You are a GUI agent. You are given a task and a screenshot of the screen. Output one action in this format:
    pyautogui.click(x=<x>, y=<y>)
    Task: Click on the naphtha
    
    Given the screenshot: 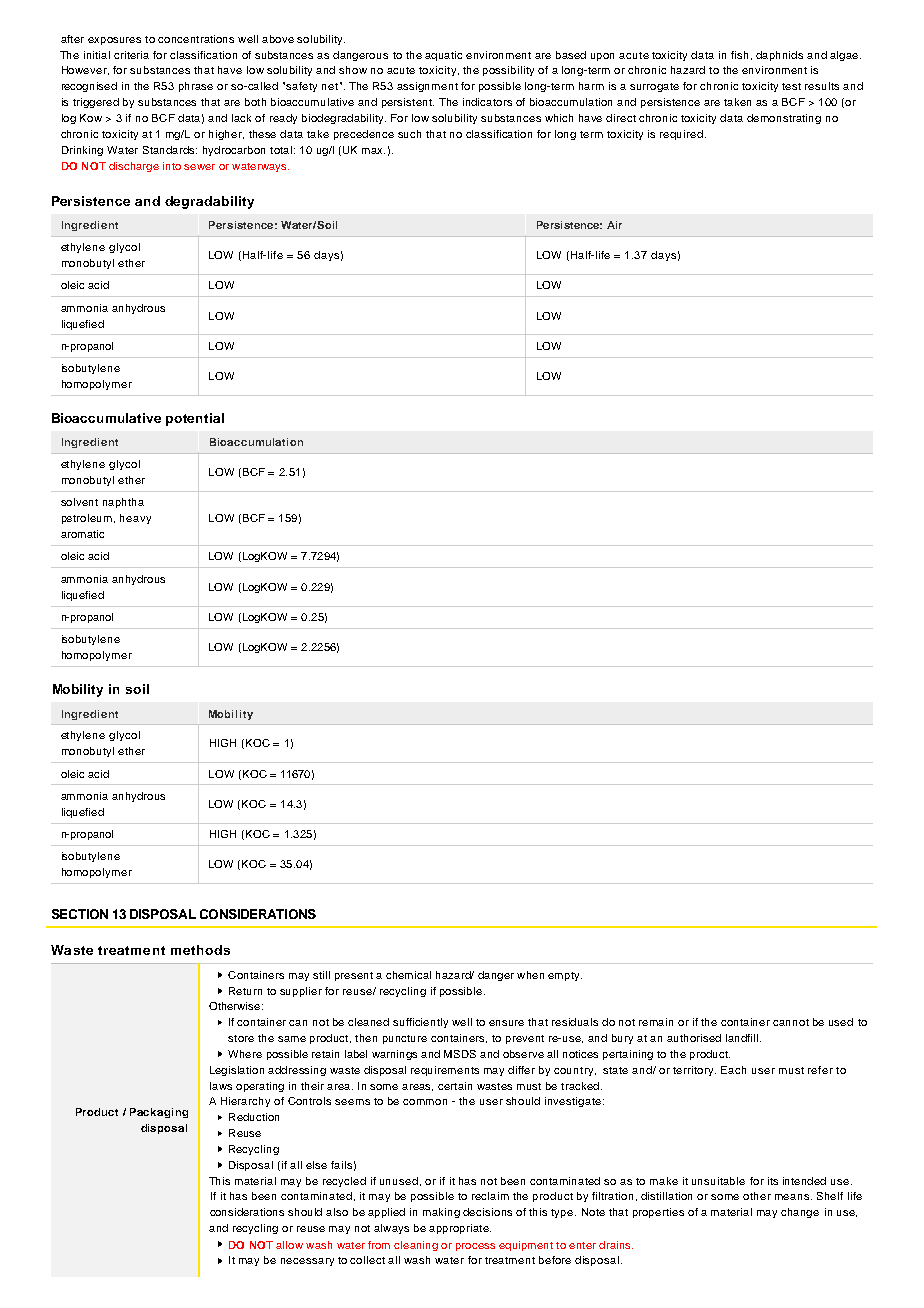 What is the action you would take?
    pyautogui.click(x=123, y=503)
